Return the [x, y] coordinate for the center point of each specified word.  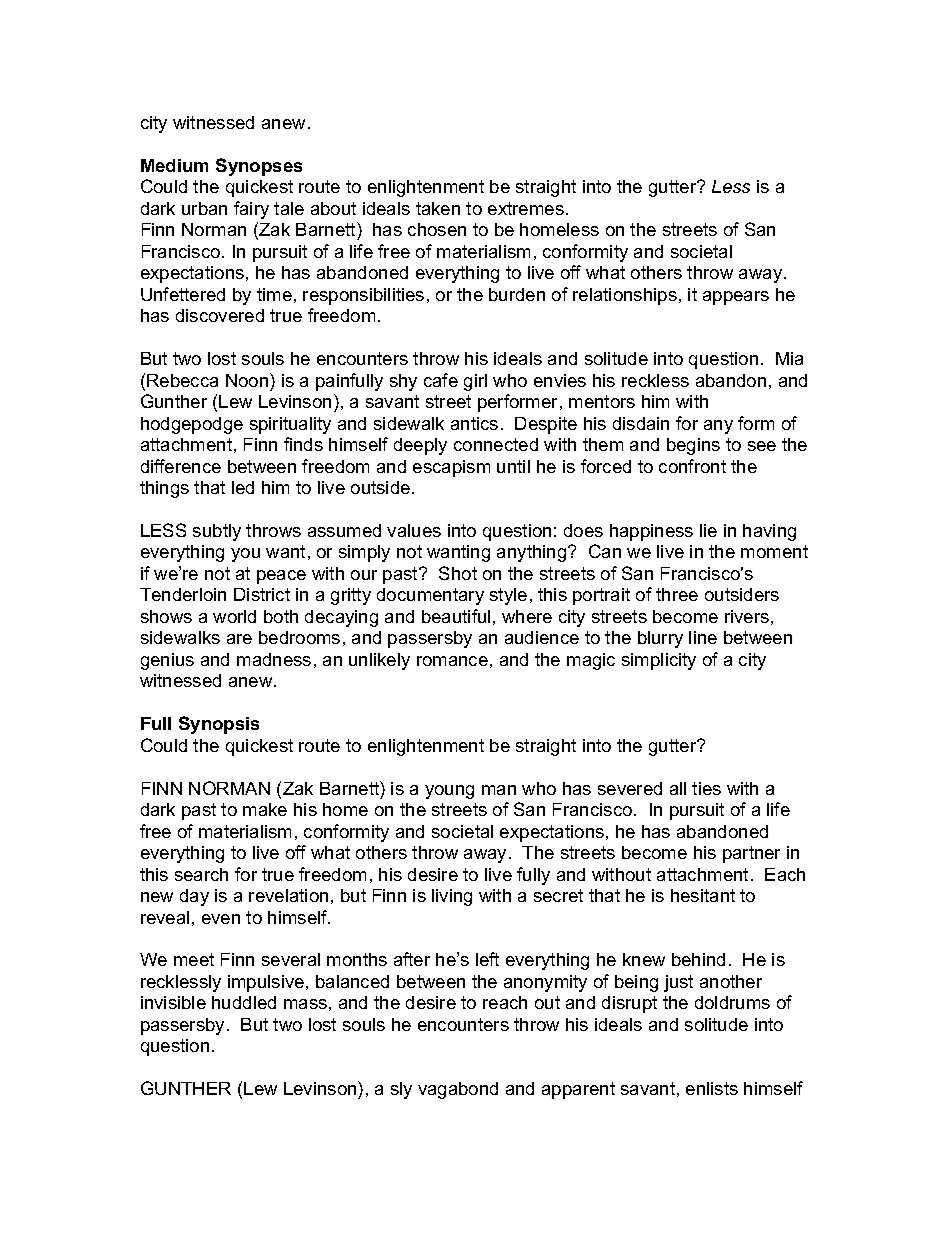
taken [438, 208]
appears [736, 298]
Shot [458, 573]
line [703, 637]
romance [452, 661]
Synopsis [219, 725]
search [201, 874]
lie [708, 530]
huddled [244, 1002]
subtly [217, 532]
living [452, 897]
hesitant [703, 895]
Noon [248, 380]
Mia [789, 358]
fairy [251, 210]
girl [475, 382]
